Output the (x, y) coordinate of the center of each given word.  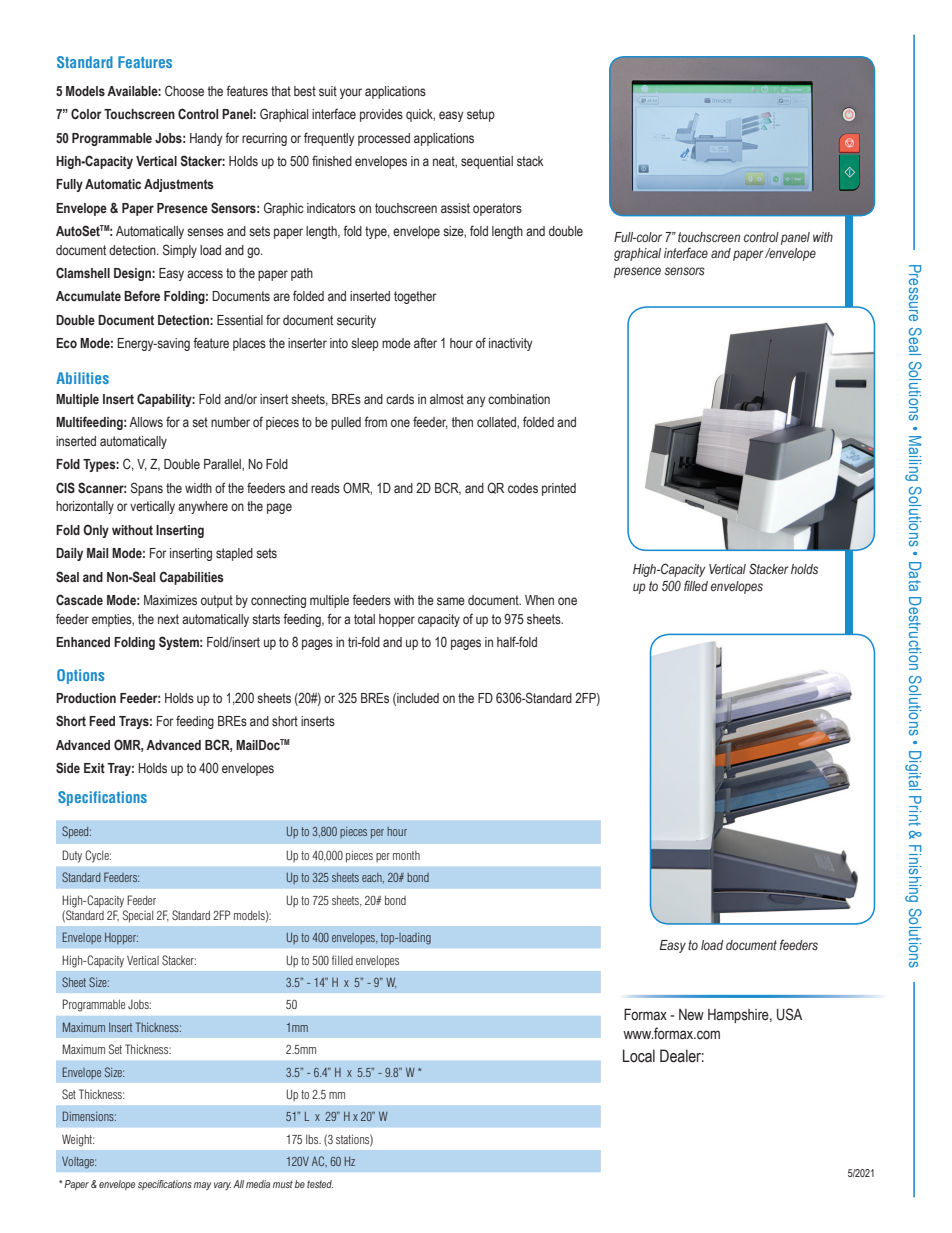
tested (320, 1184)
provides (381, 115)
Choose (184, 90)
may (202, 1186)
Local (639, 1056)
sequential (487, 162)
